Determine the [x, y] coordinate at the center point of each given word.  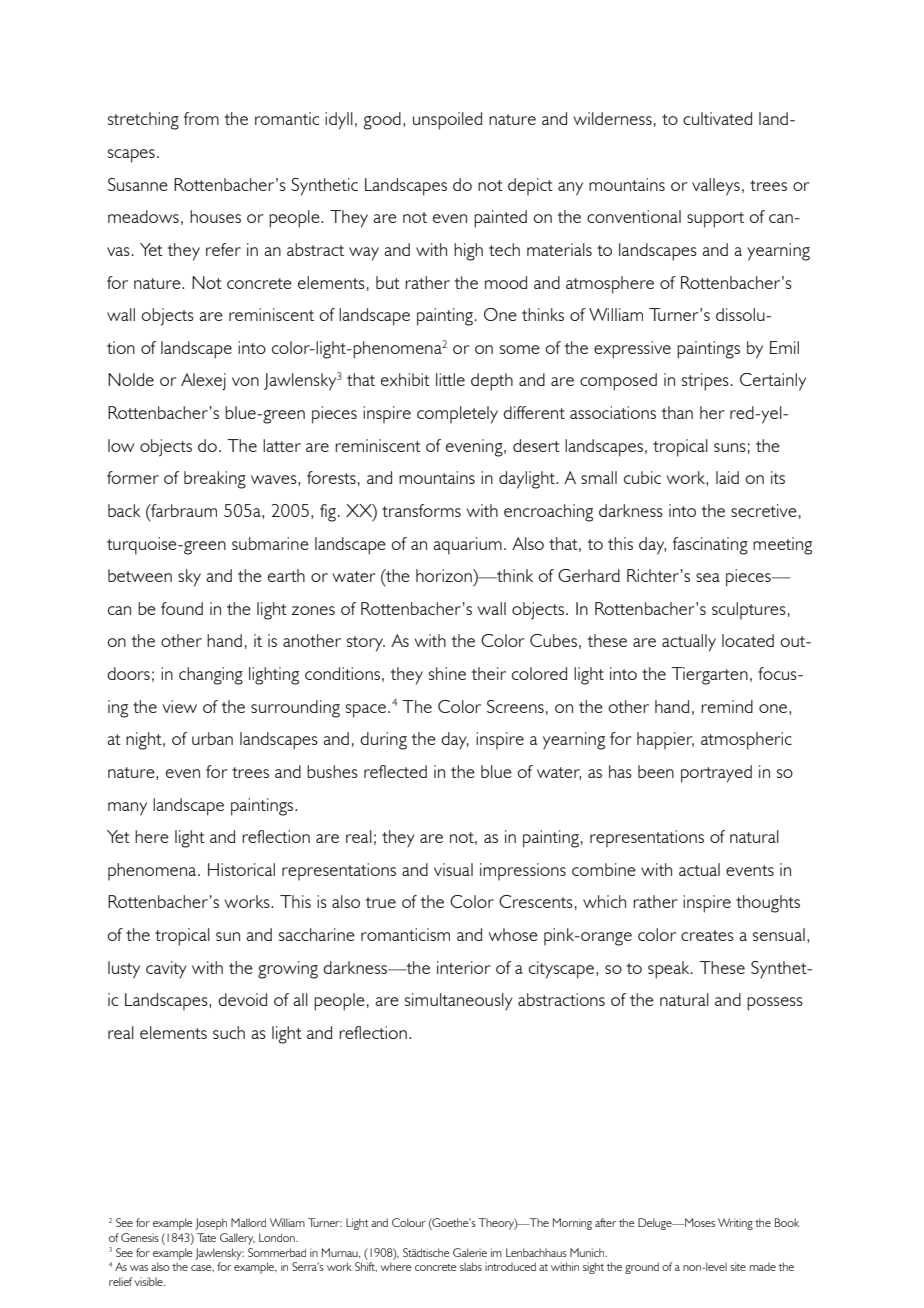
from [201, 118]
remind [727, 706]
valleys [716, 187]
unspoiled [447, 121]
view [180, 706]
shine [447, 673]
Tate [206, 1237]
